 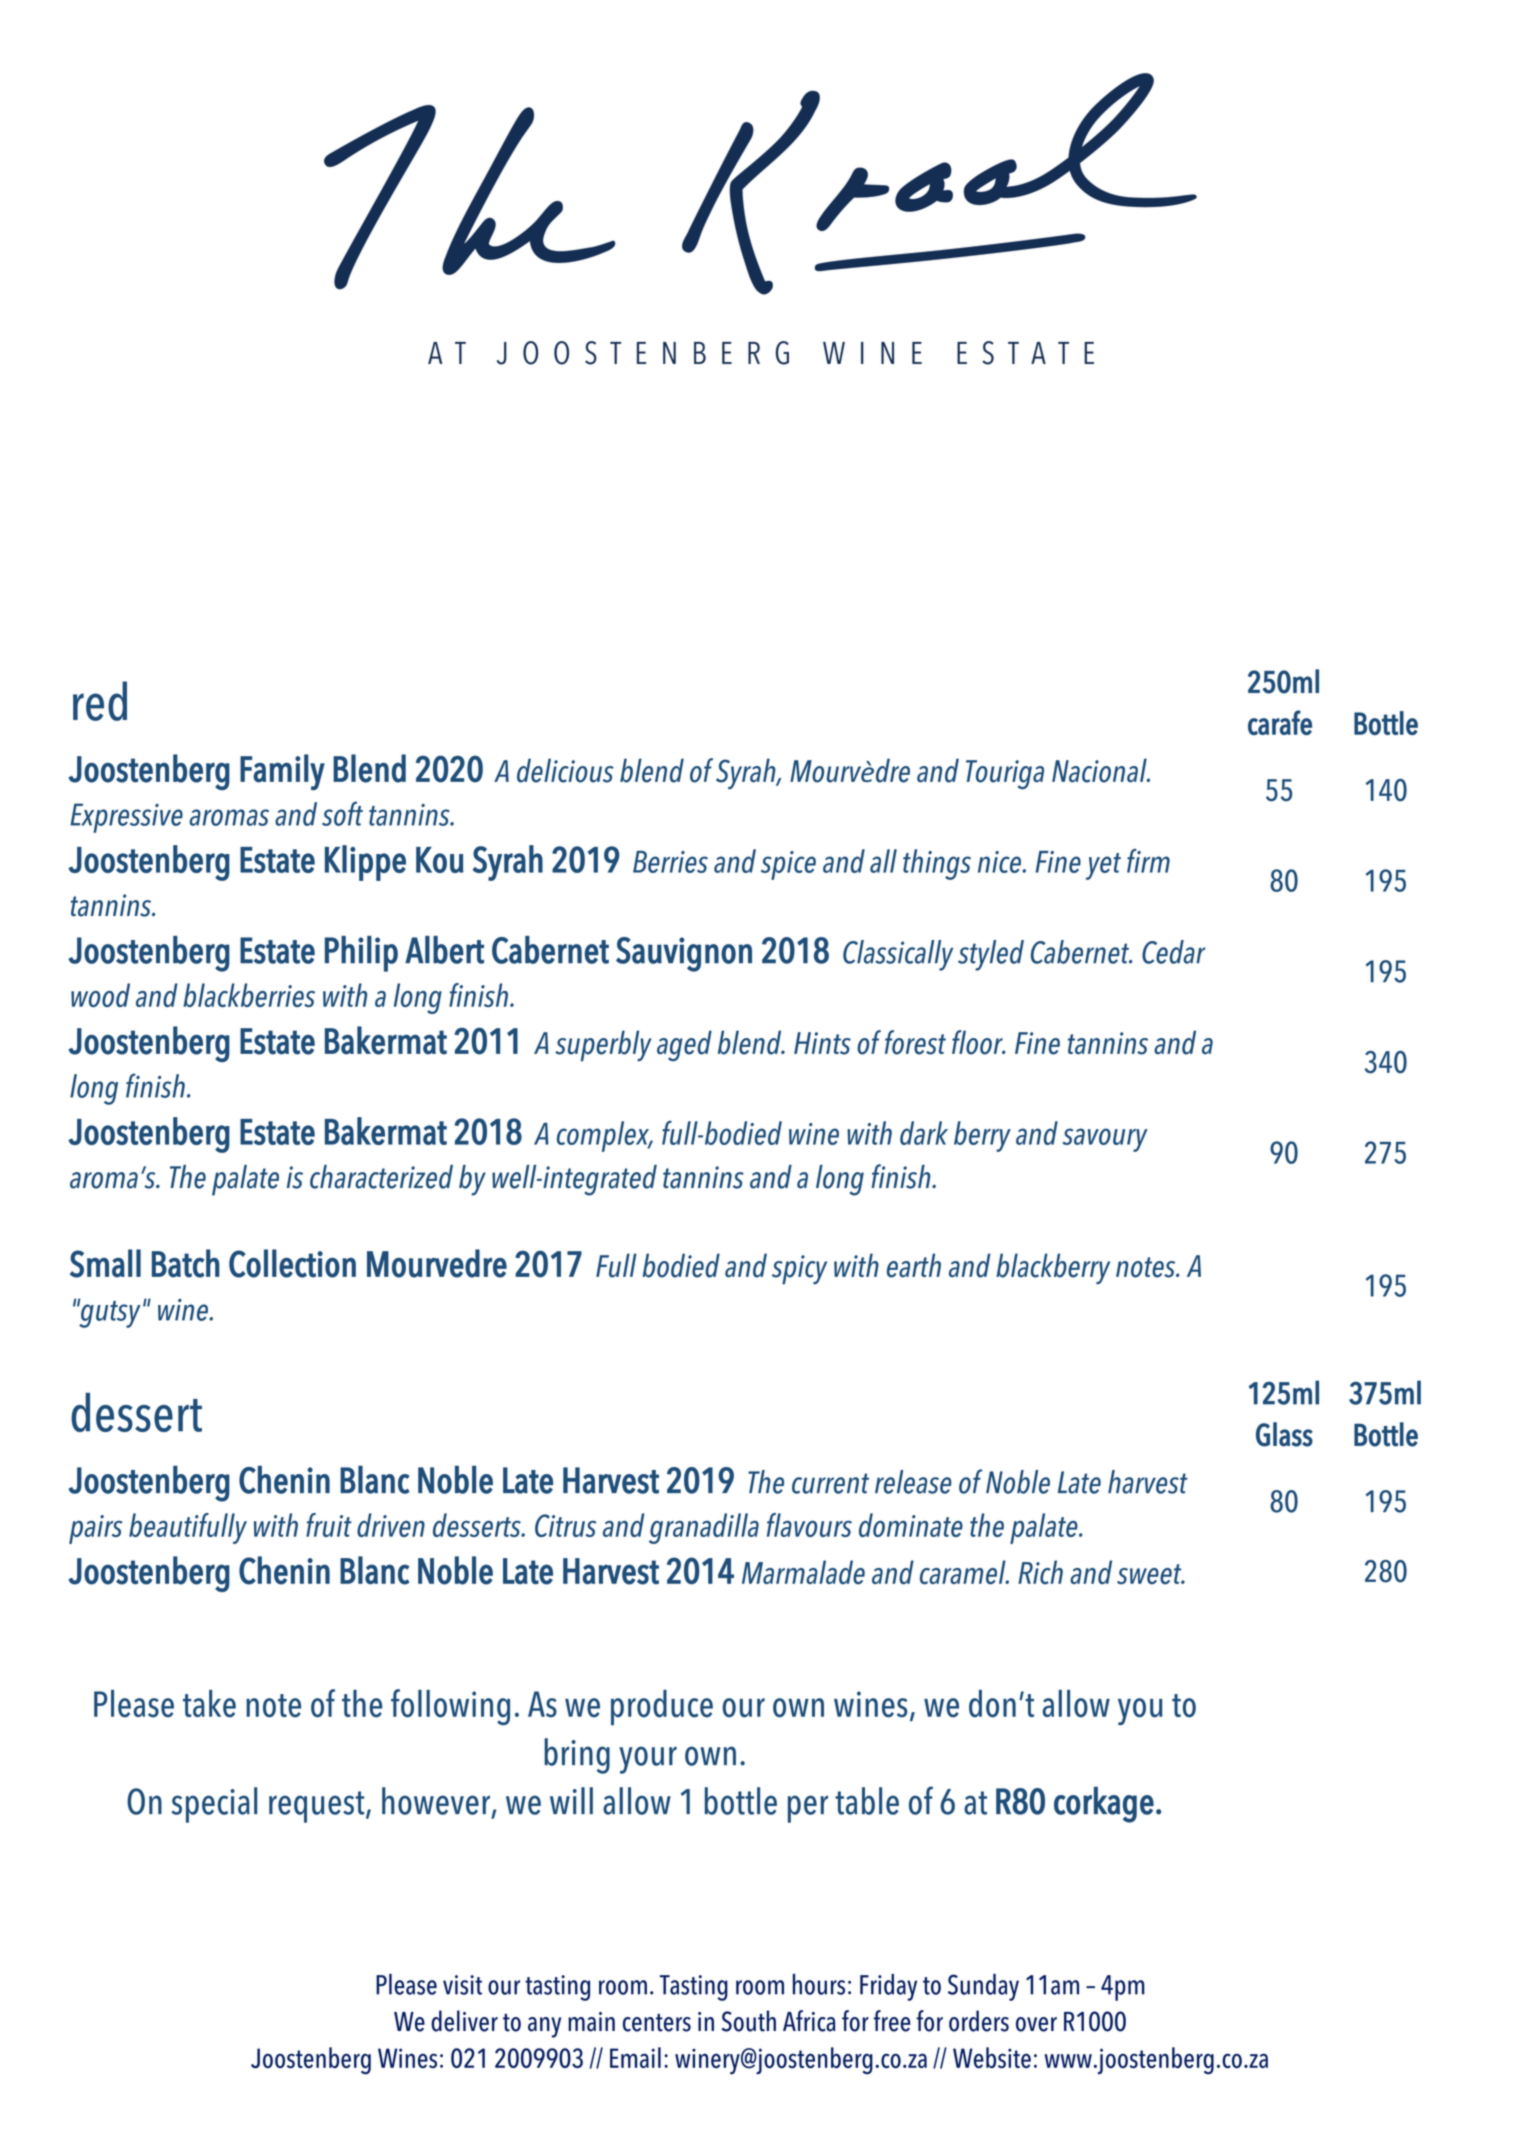 What do you see at coordinates (799, 1269) in the screenshot?
I see `spicy` at bounding box center [799, 1269].
